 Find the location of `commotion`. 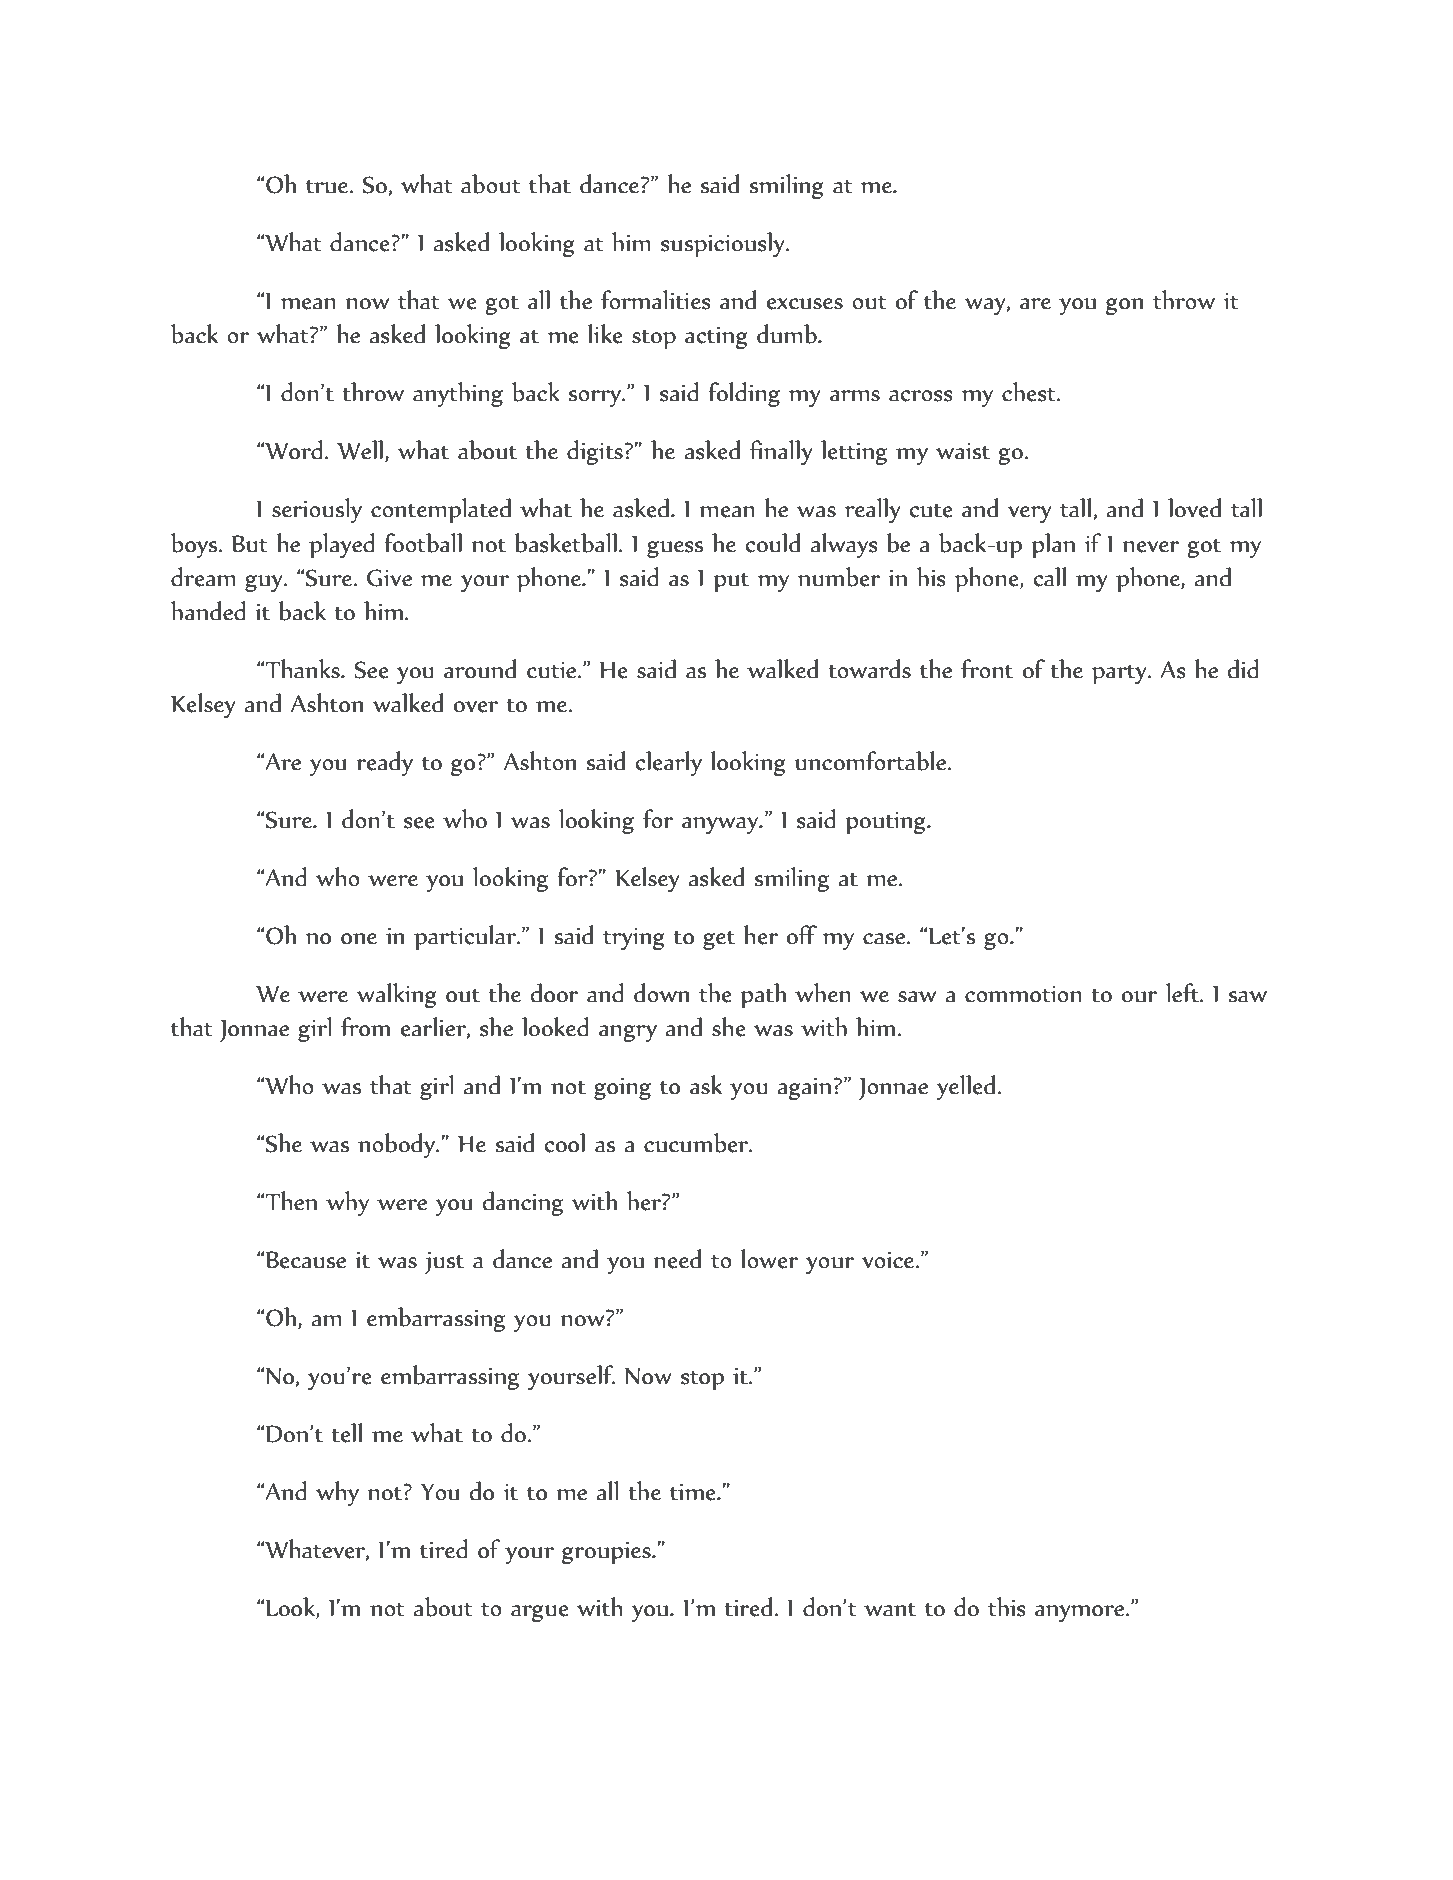

commotion is located at coordinates (1023, 994).
